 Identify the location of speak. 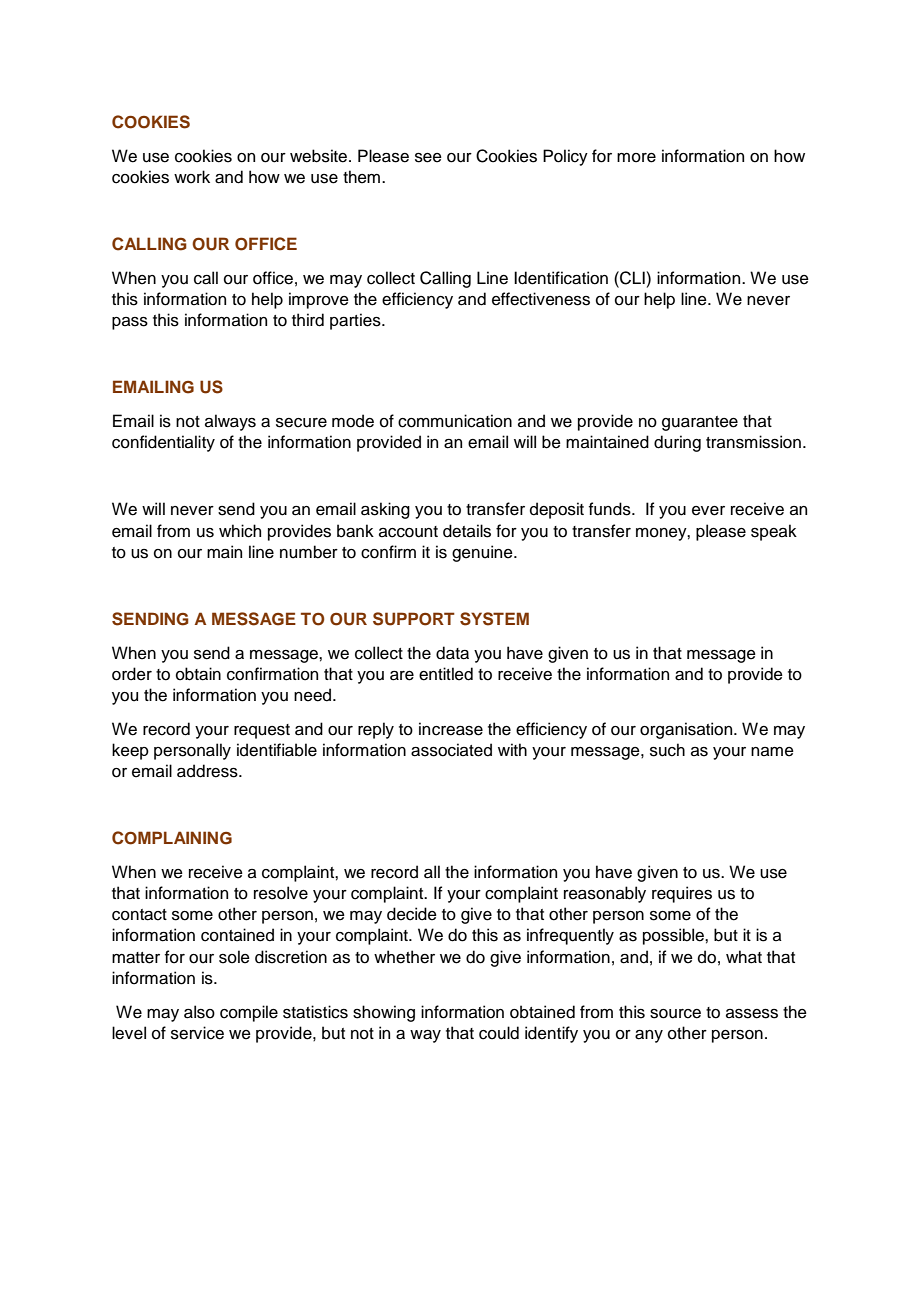
(774, 532).
